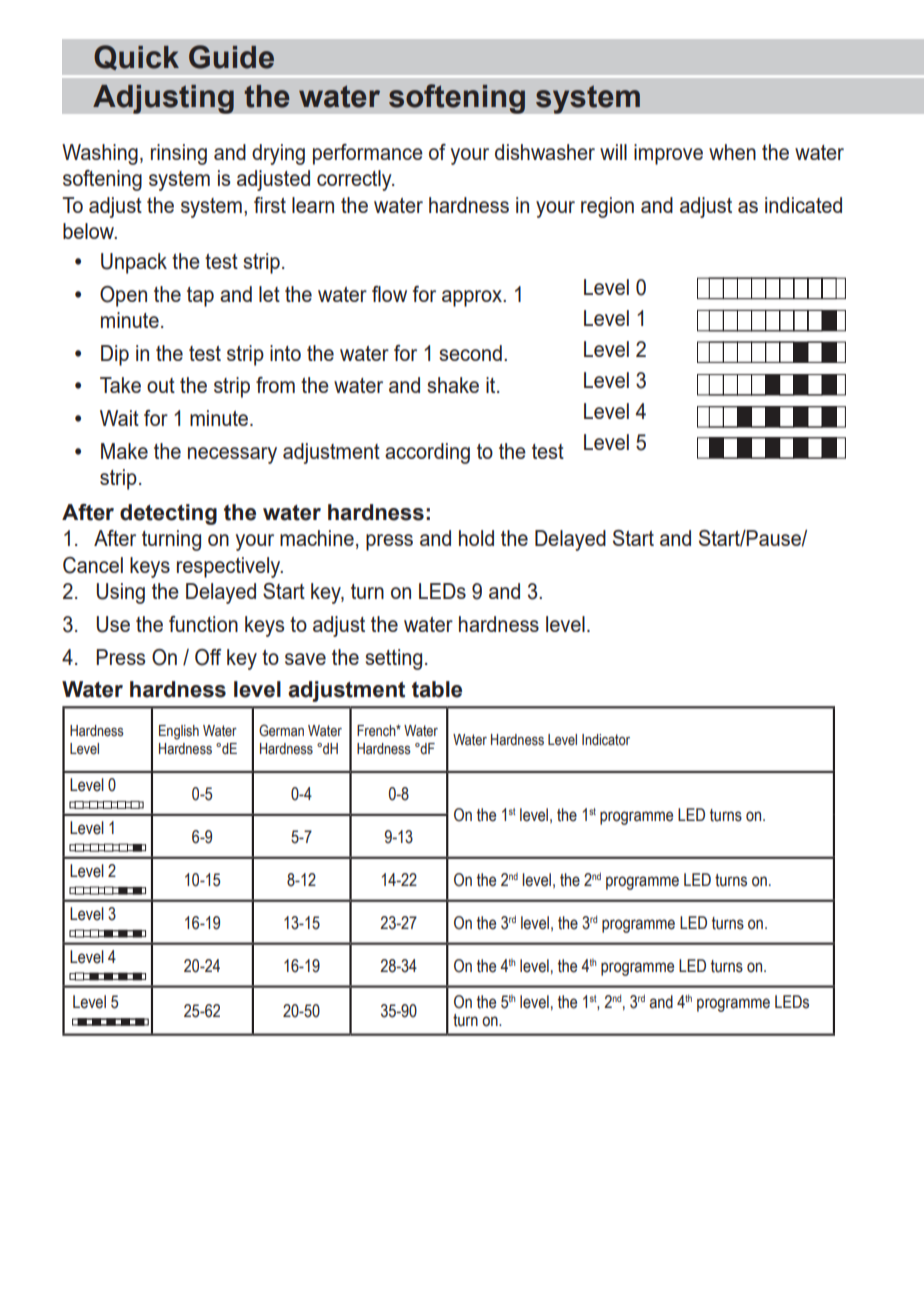 The width and height of the screenshot is (924, 1311). I want to click on approx, so click(473, 298).
